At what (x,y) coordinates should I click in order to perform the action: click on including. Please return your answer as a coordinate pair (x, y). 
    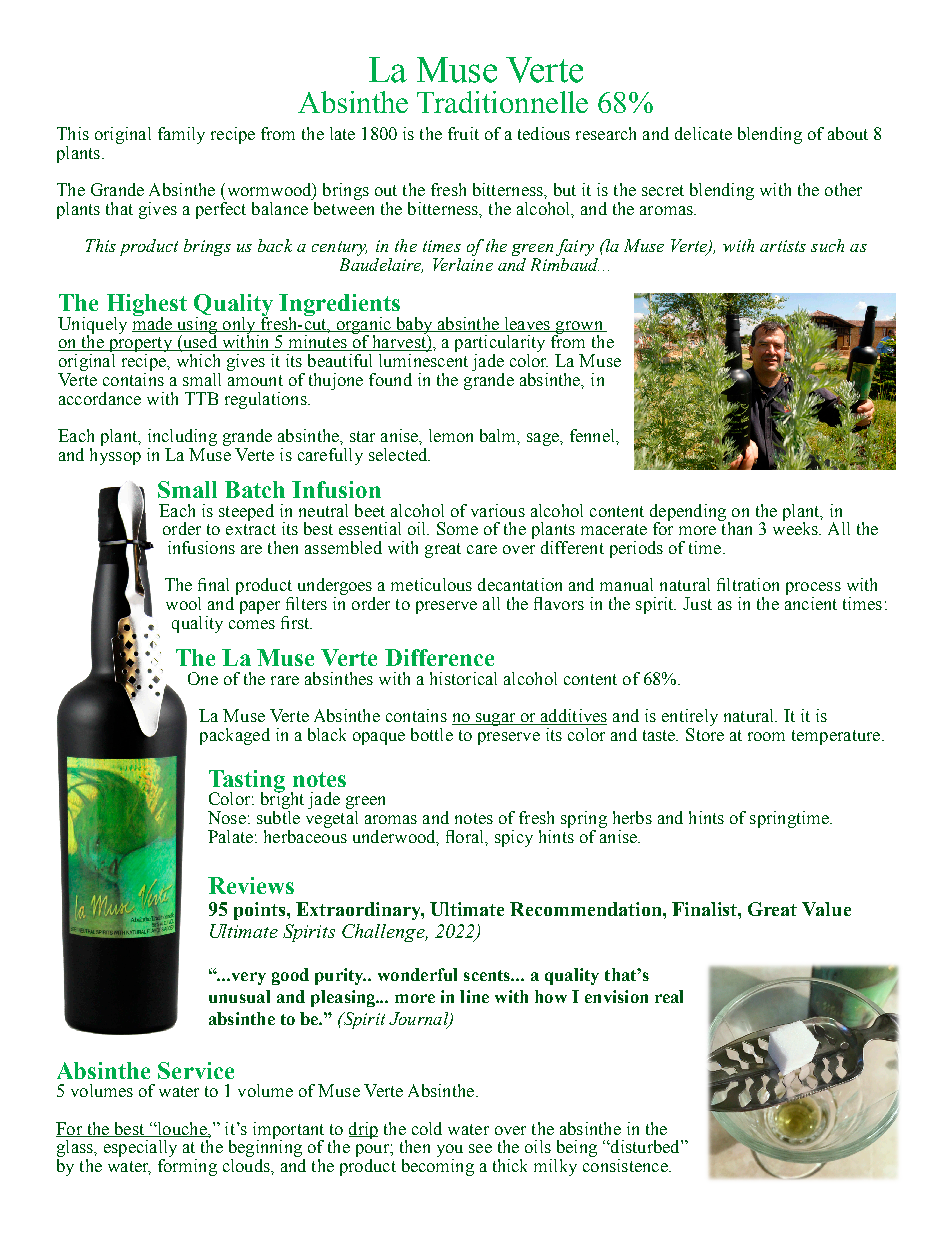
    Looking at the image, I should click on (182, 437).
